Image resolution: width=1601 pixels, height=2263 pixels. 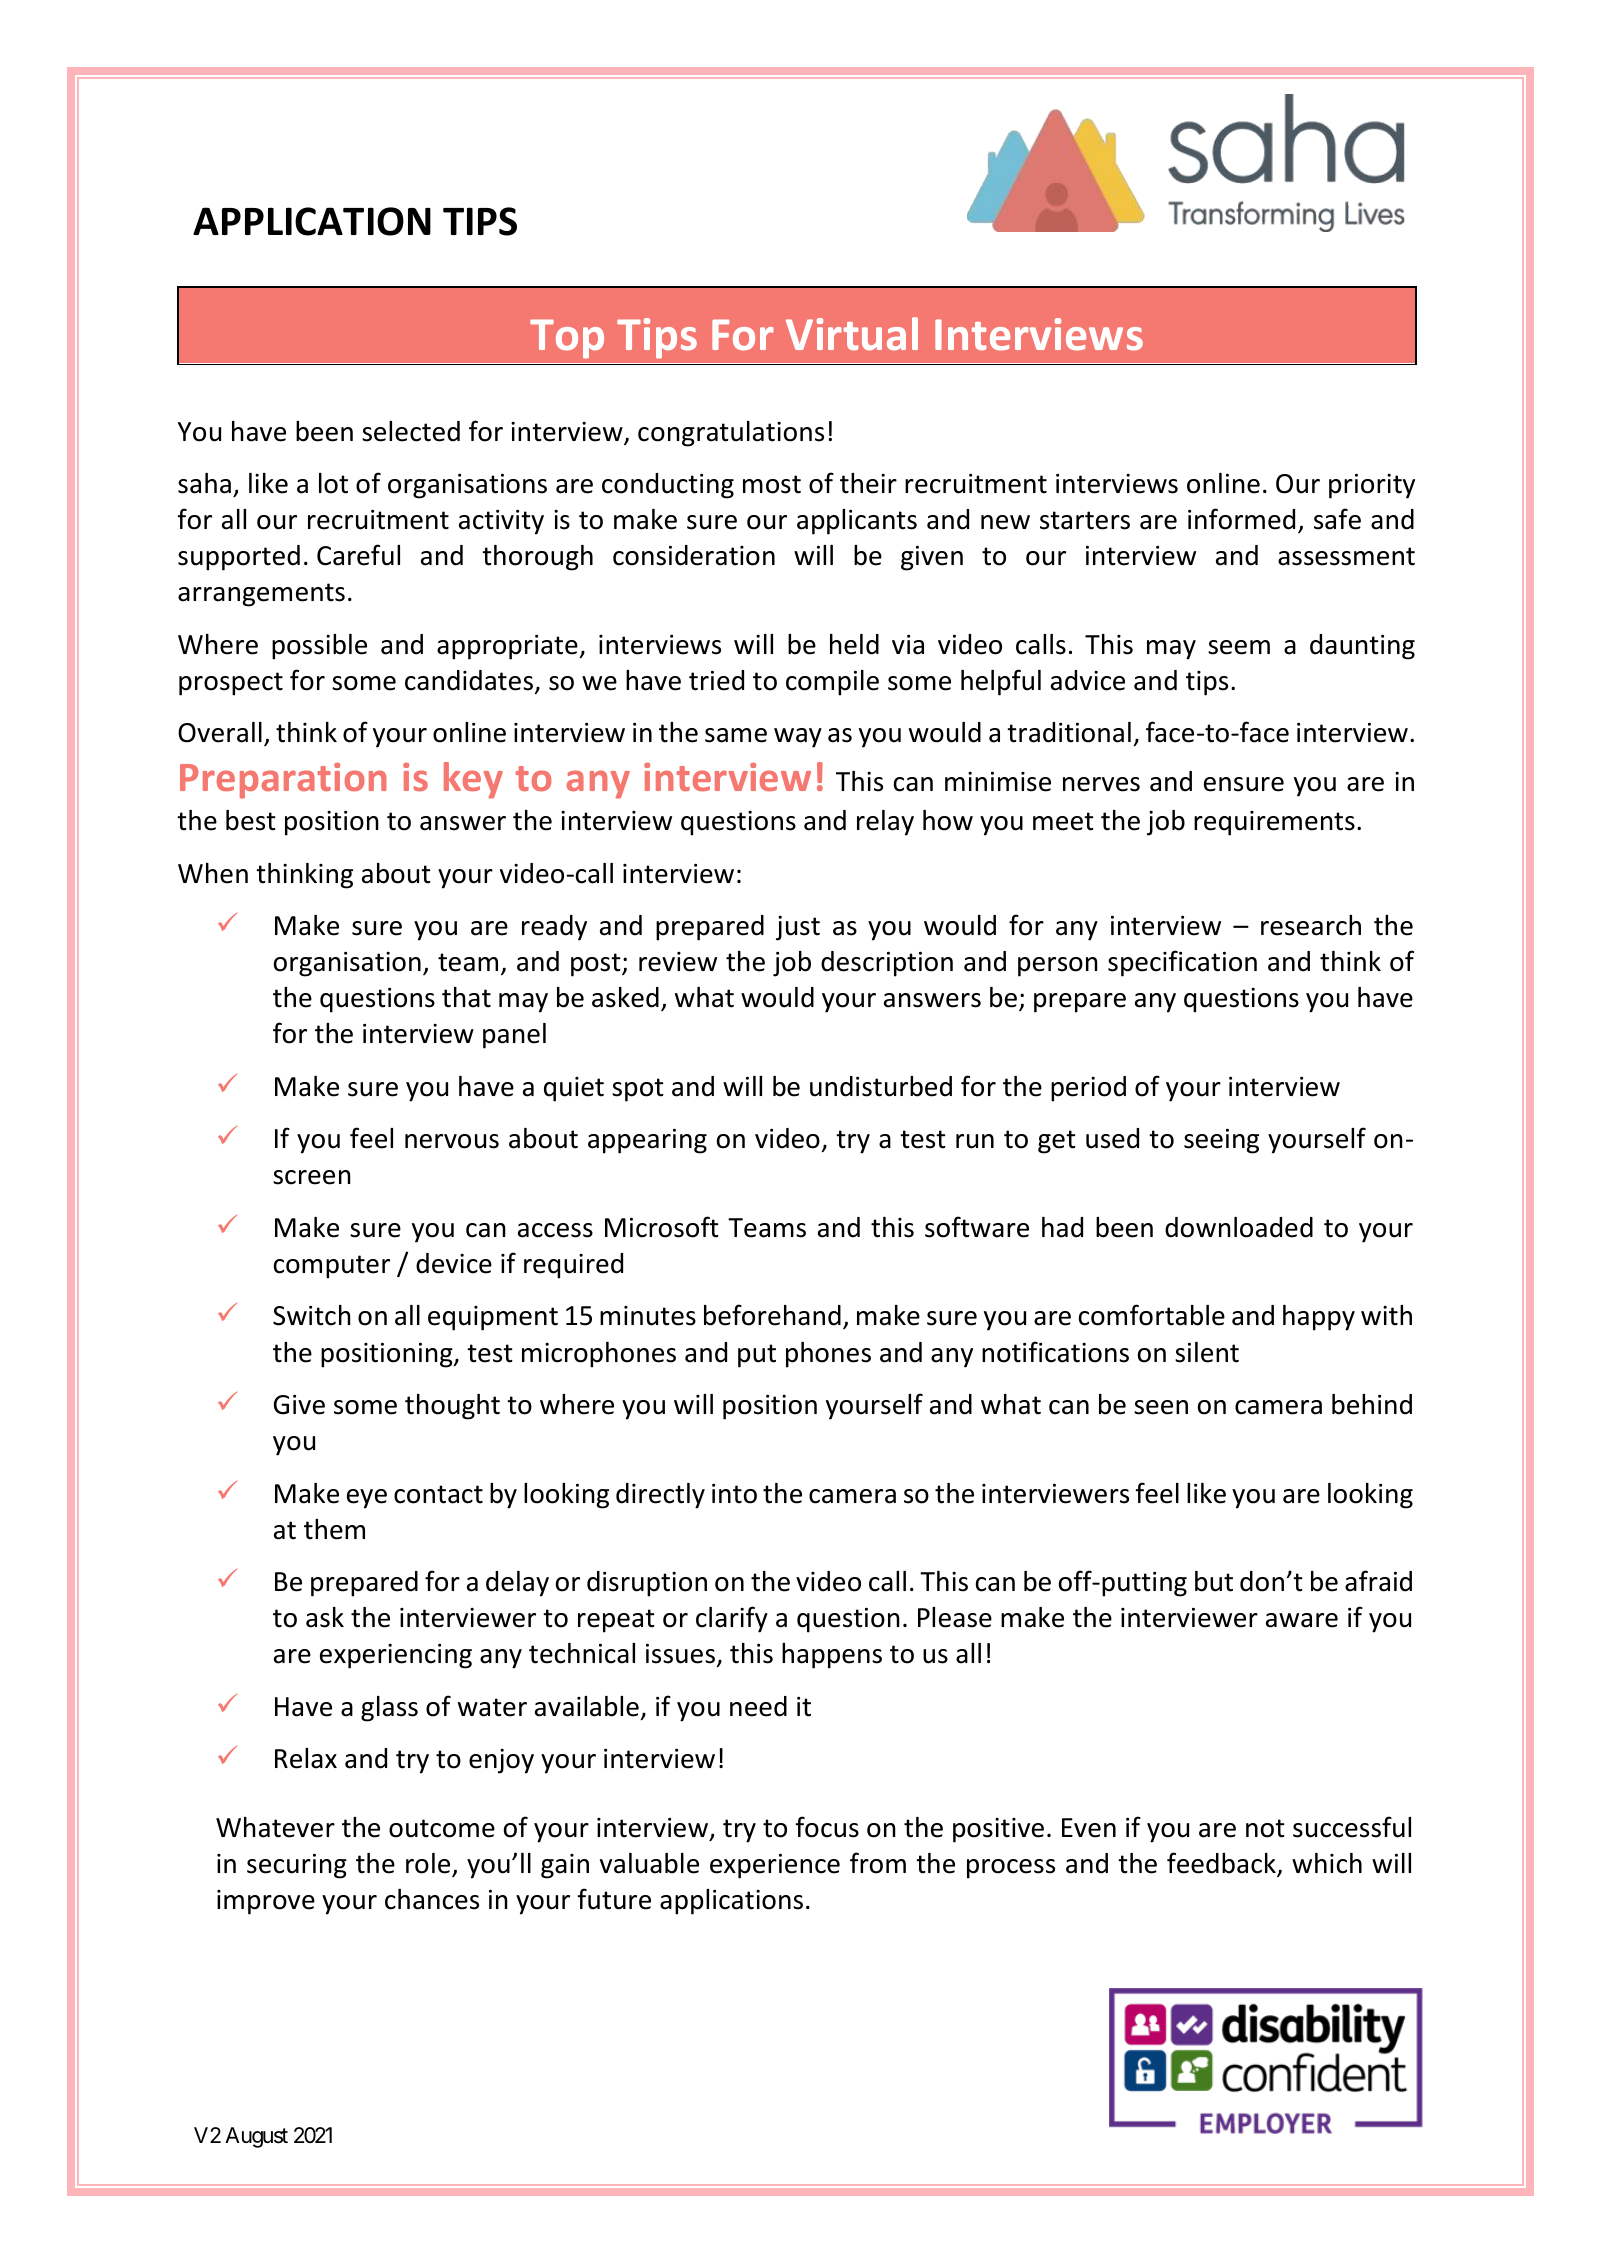 What do you see at coordinates (1241, 519) in the image?
I see `informed` at bounding box center [1241, 519].
